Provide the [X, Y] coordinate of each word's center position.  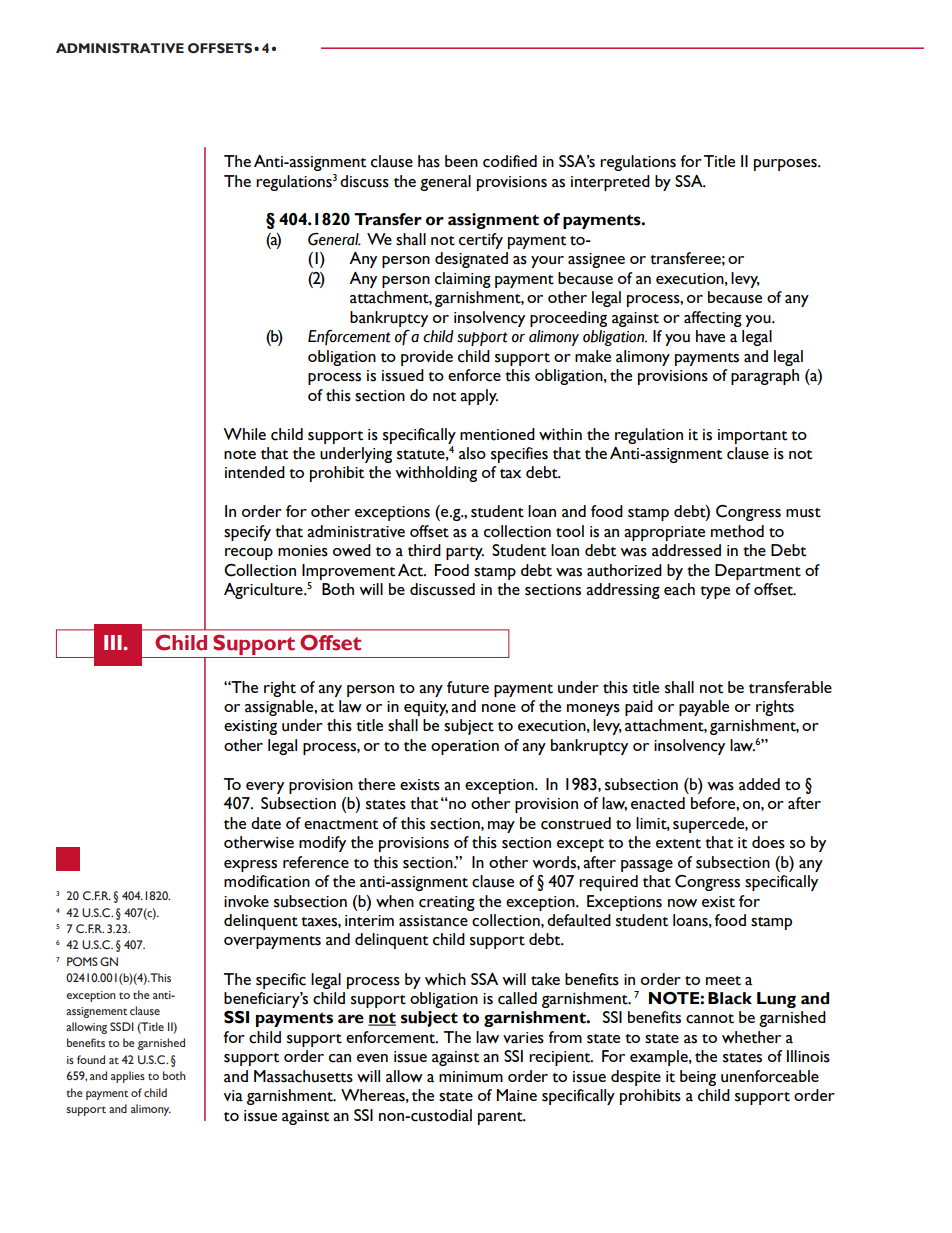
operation [465, 747]
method [737, 531]
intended [255, 472]
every [265, 788]
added [759, 784]
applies [128, 1077]
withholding [436, 474]
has [429, 161]
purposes [786, 165]
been [461, 161]
